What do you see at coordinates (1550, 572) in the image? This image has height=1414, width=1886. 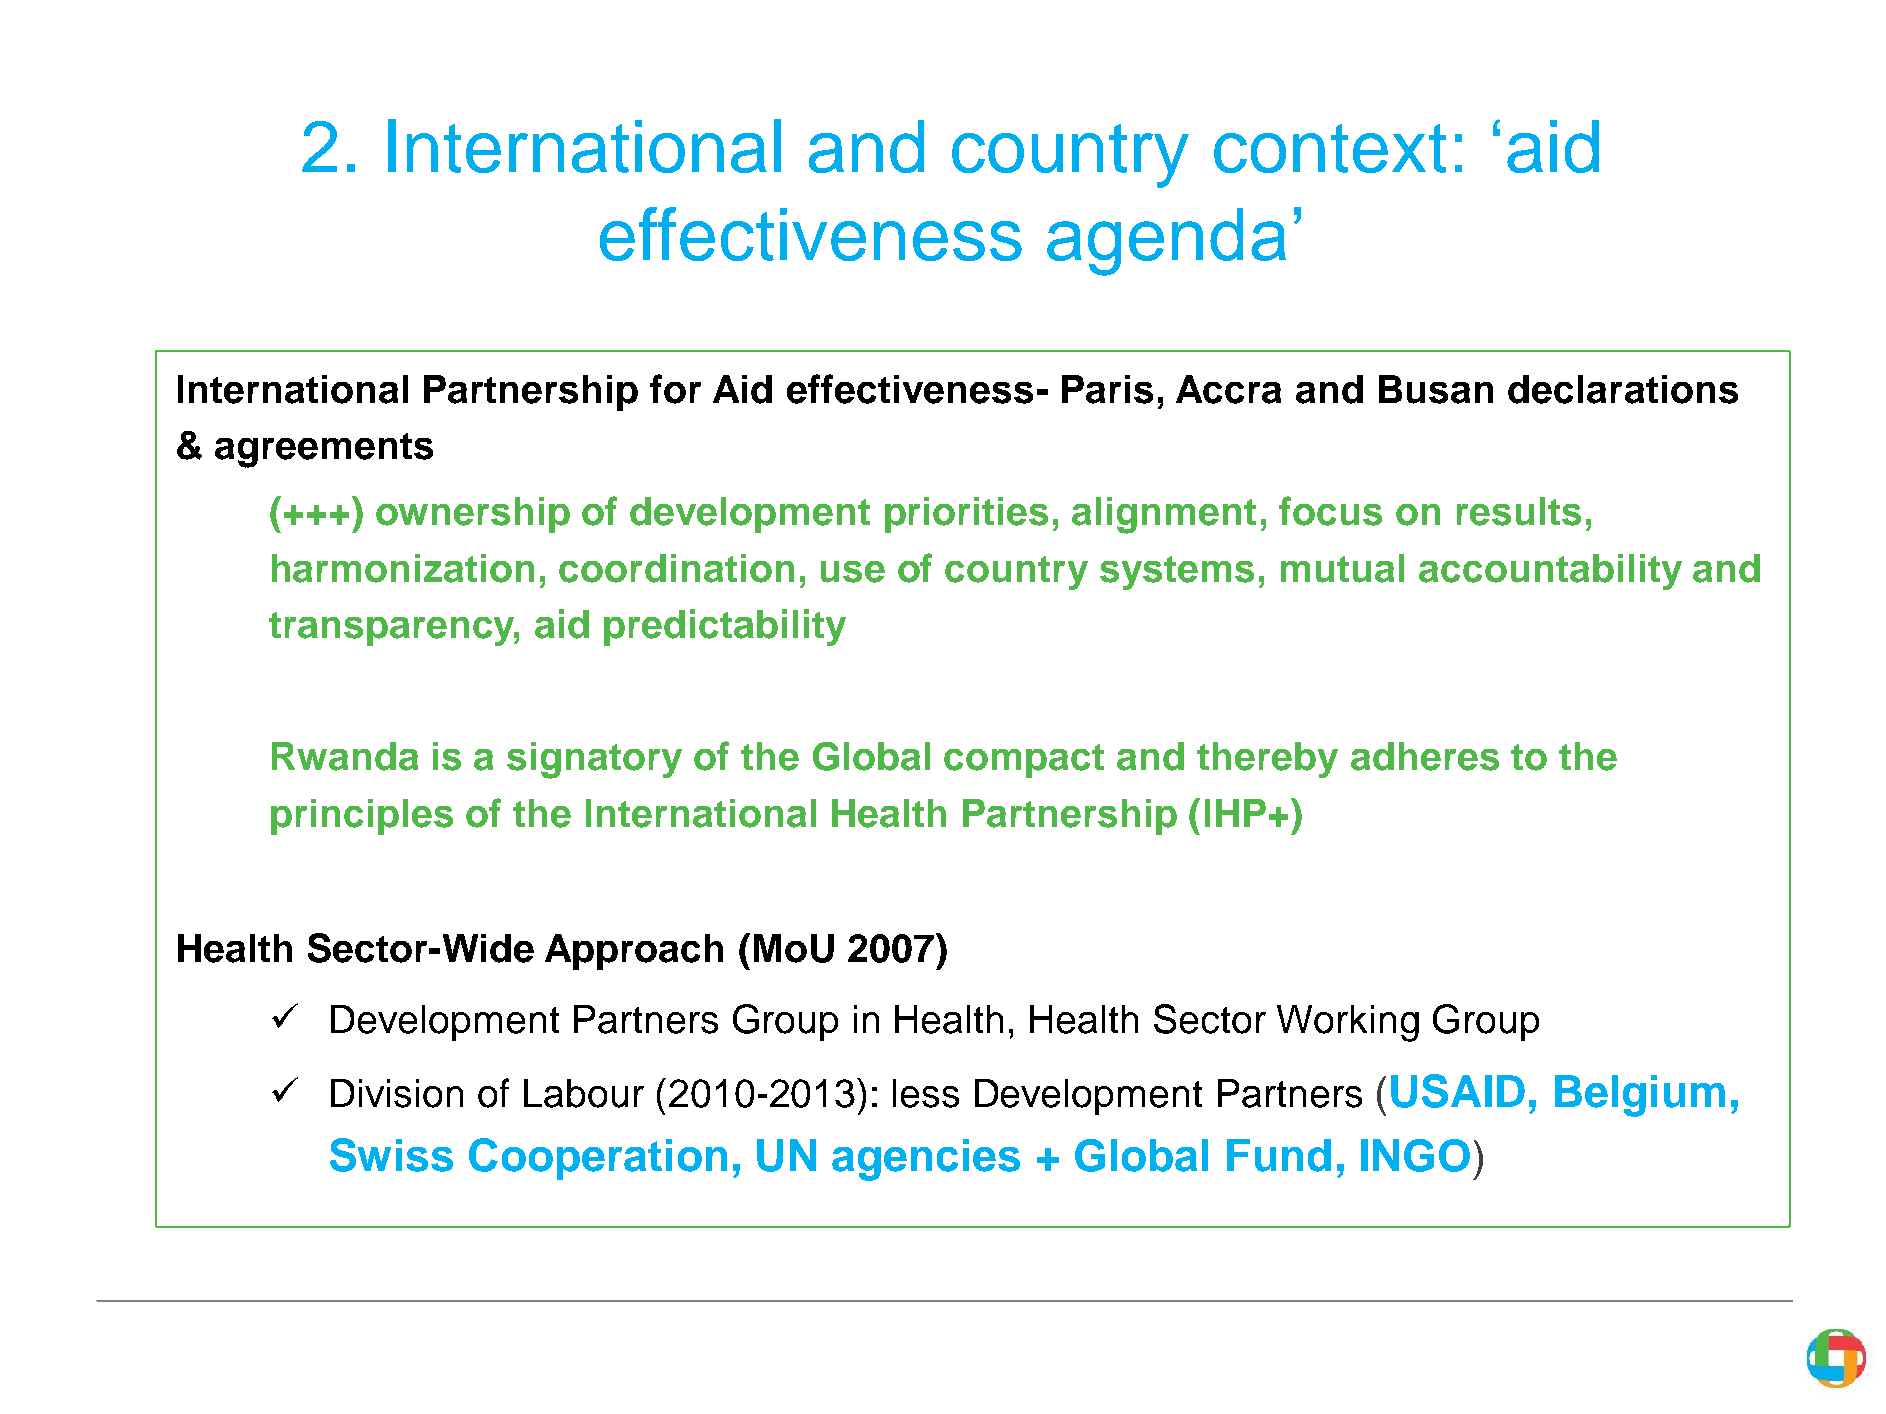 I see `accountability` at bounding box center [1550, 572].
